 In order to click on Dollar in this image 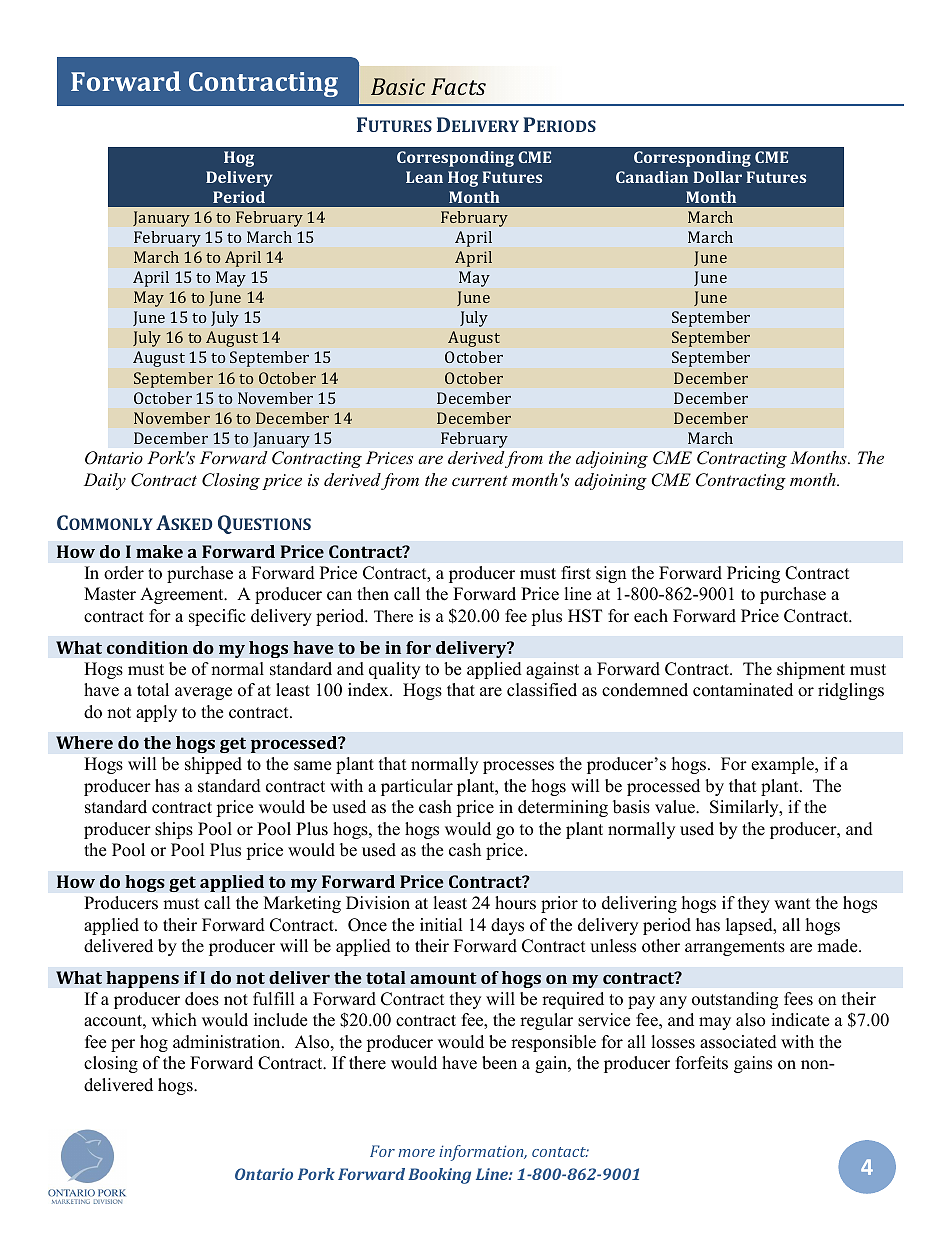, I will do `click(717, 177)`.
